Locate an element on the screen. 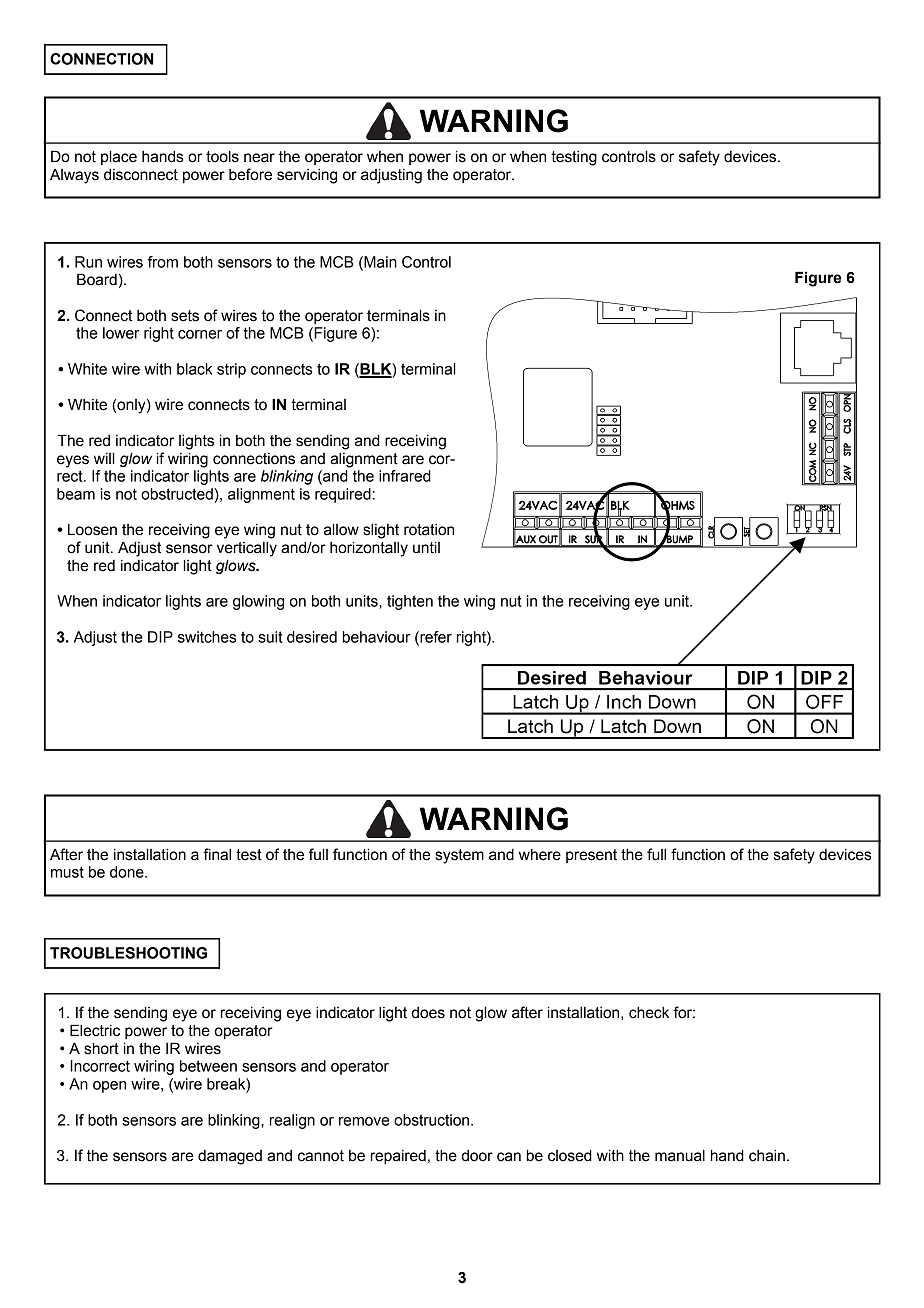  DIP is located at coordinates (160, 637).
